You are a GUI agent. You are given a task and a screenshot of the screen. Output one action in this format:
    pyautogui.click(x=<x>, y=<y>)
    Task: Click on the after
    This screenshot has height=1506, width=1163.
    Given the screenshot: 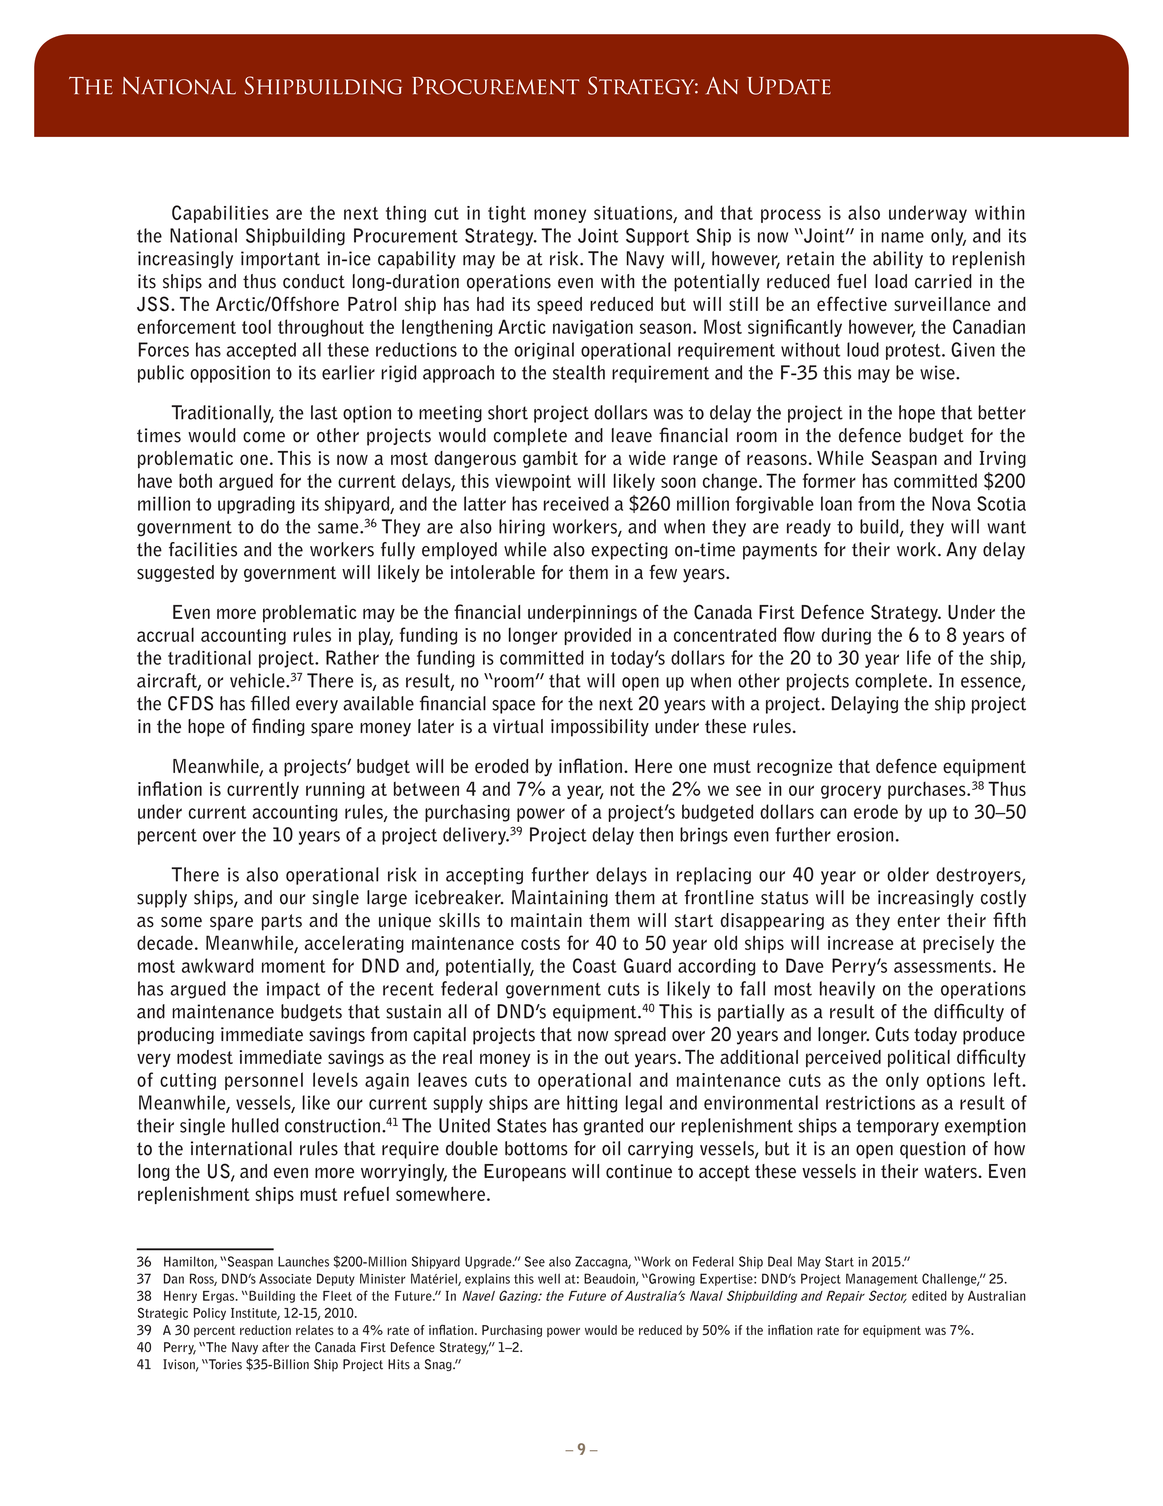 What is the action you would take?
    pyautogui.click(x=275, y=1347)
